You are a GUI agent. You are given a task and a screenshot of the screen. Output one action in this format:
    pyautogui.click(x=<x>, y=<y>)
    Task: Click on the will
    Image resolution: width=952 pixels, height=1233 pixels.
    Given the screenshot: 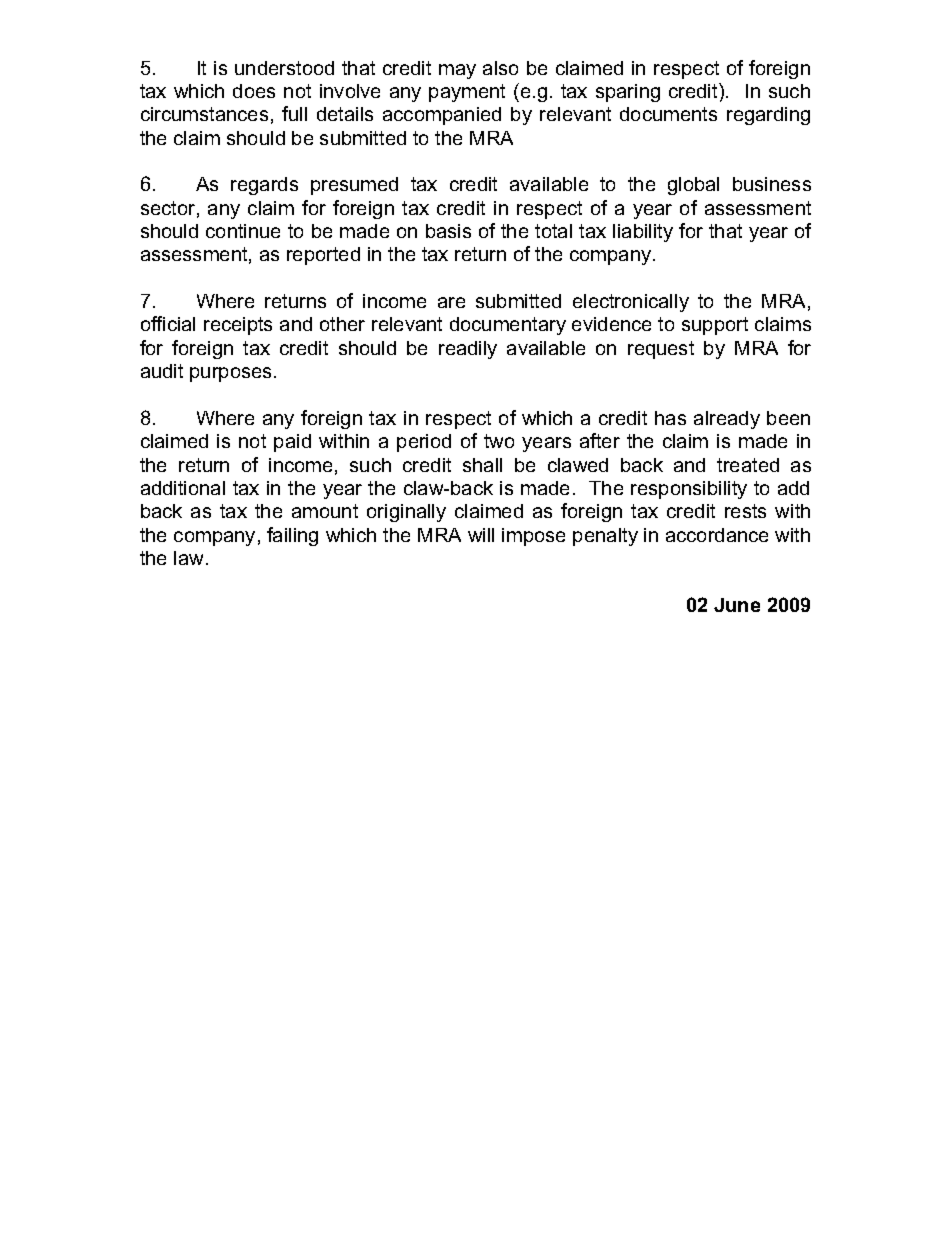 What is the action you would take?
    pyautogui.click(x=481, y=535)
